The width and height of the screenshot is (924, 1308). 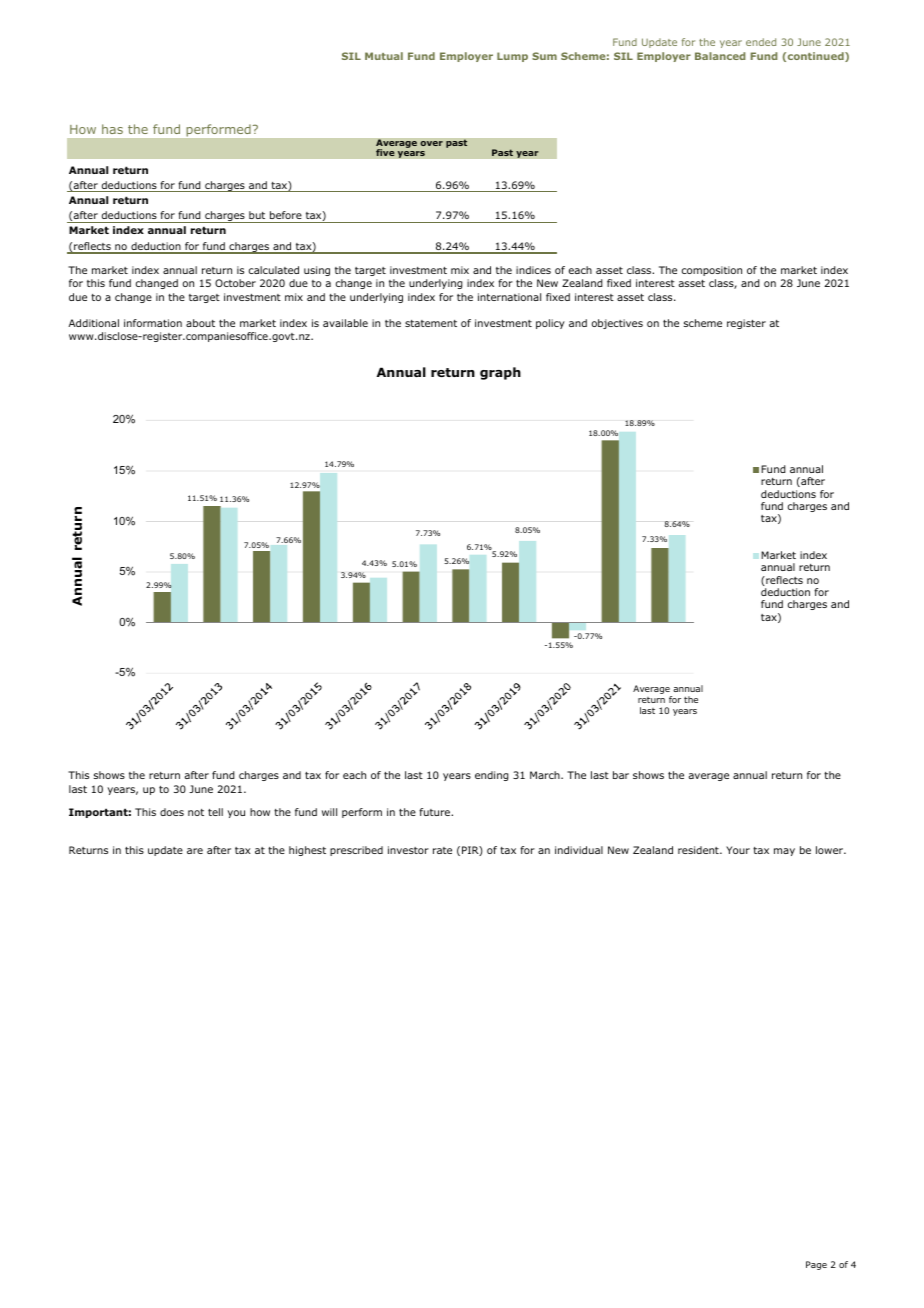 What do you see at coordinates (816, 1265) in the screenshot?
I see `Page` at bounding box center [816, 1265].
